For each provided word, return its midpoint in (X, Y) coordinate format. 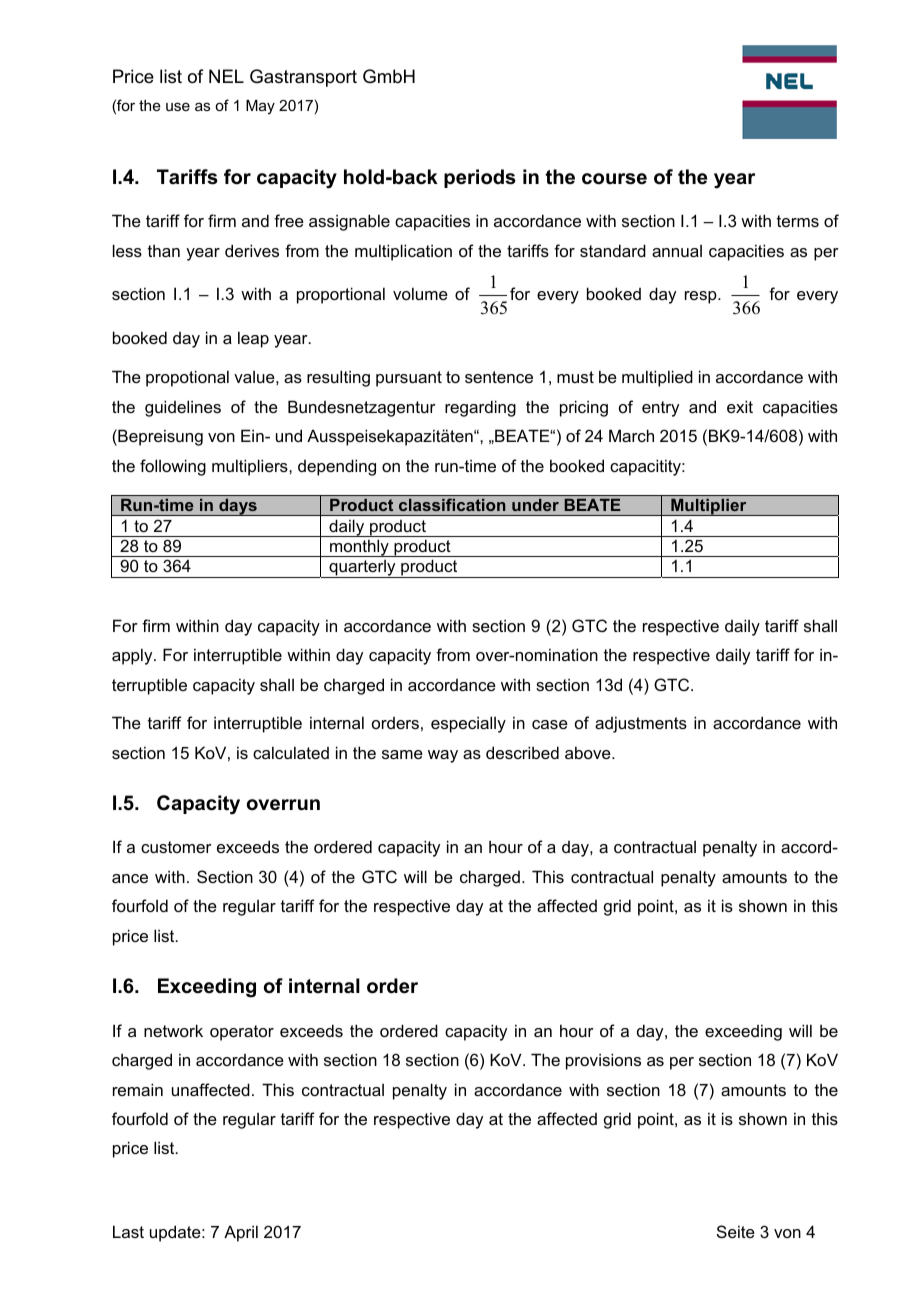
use (178, 106)
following (173, 467)
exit (740, 406)
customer (176, 847)
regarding (480, 408)
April (241, 1233)
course (614, 179)
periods (480, 178)
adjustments (641, 724)
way (443, 756)
